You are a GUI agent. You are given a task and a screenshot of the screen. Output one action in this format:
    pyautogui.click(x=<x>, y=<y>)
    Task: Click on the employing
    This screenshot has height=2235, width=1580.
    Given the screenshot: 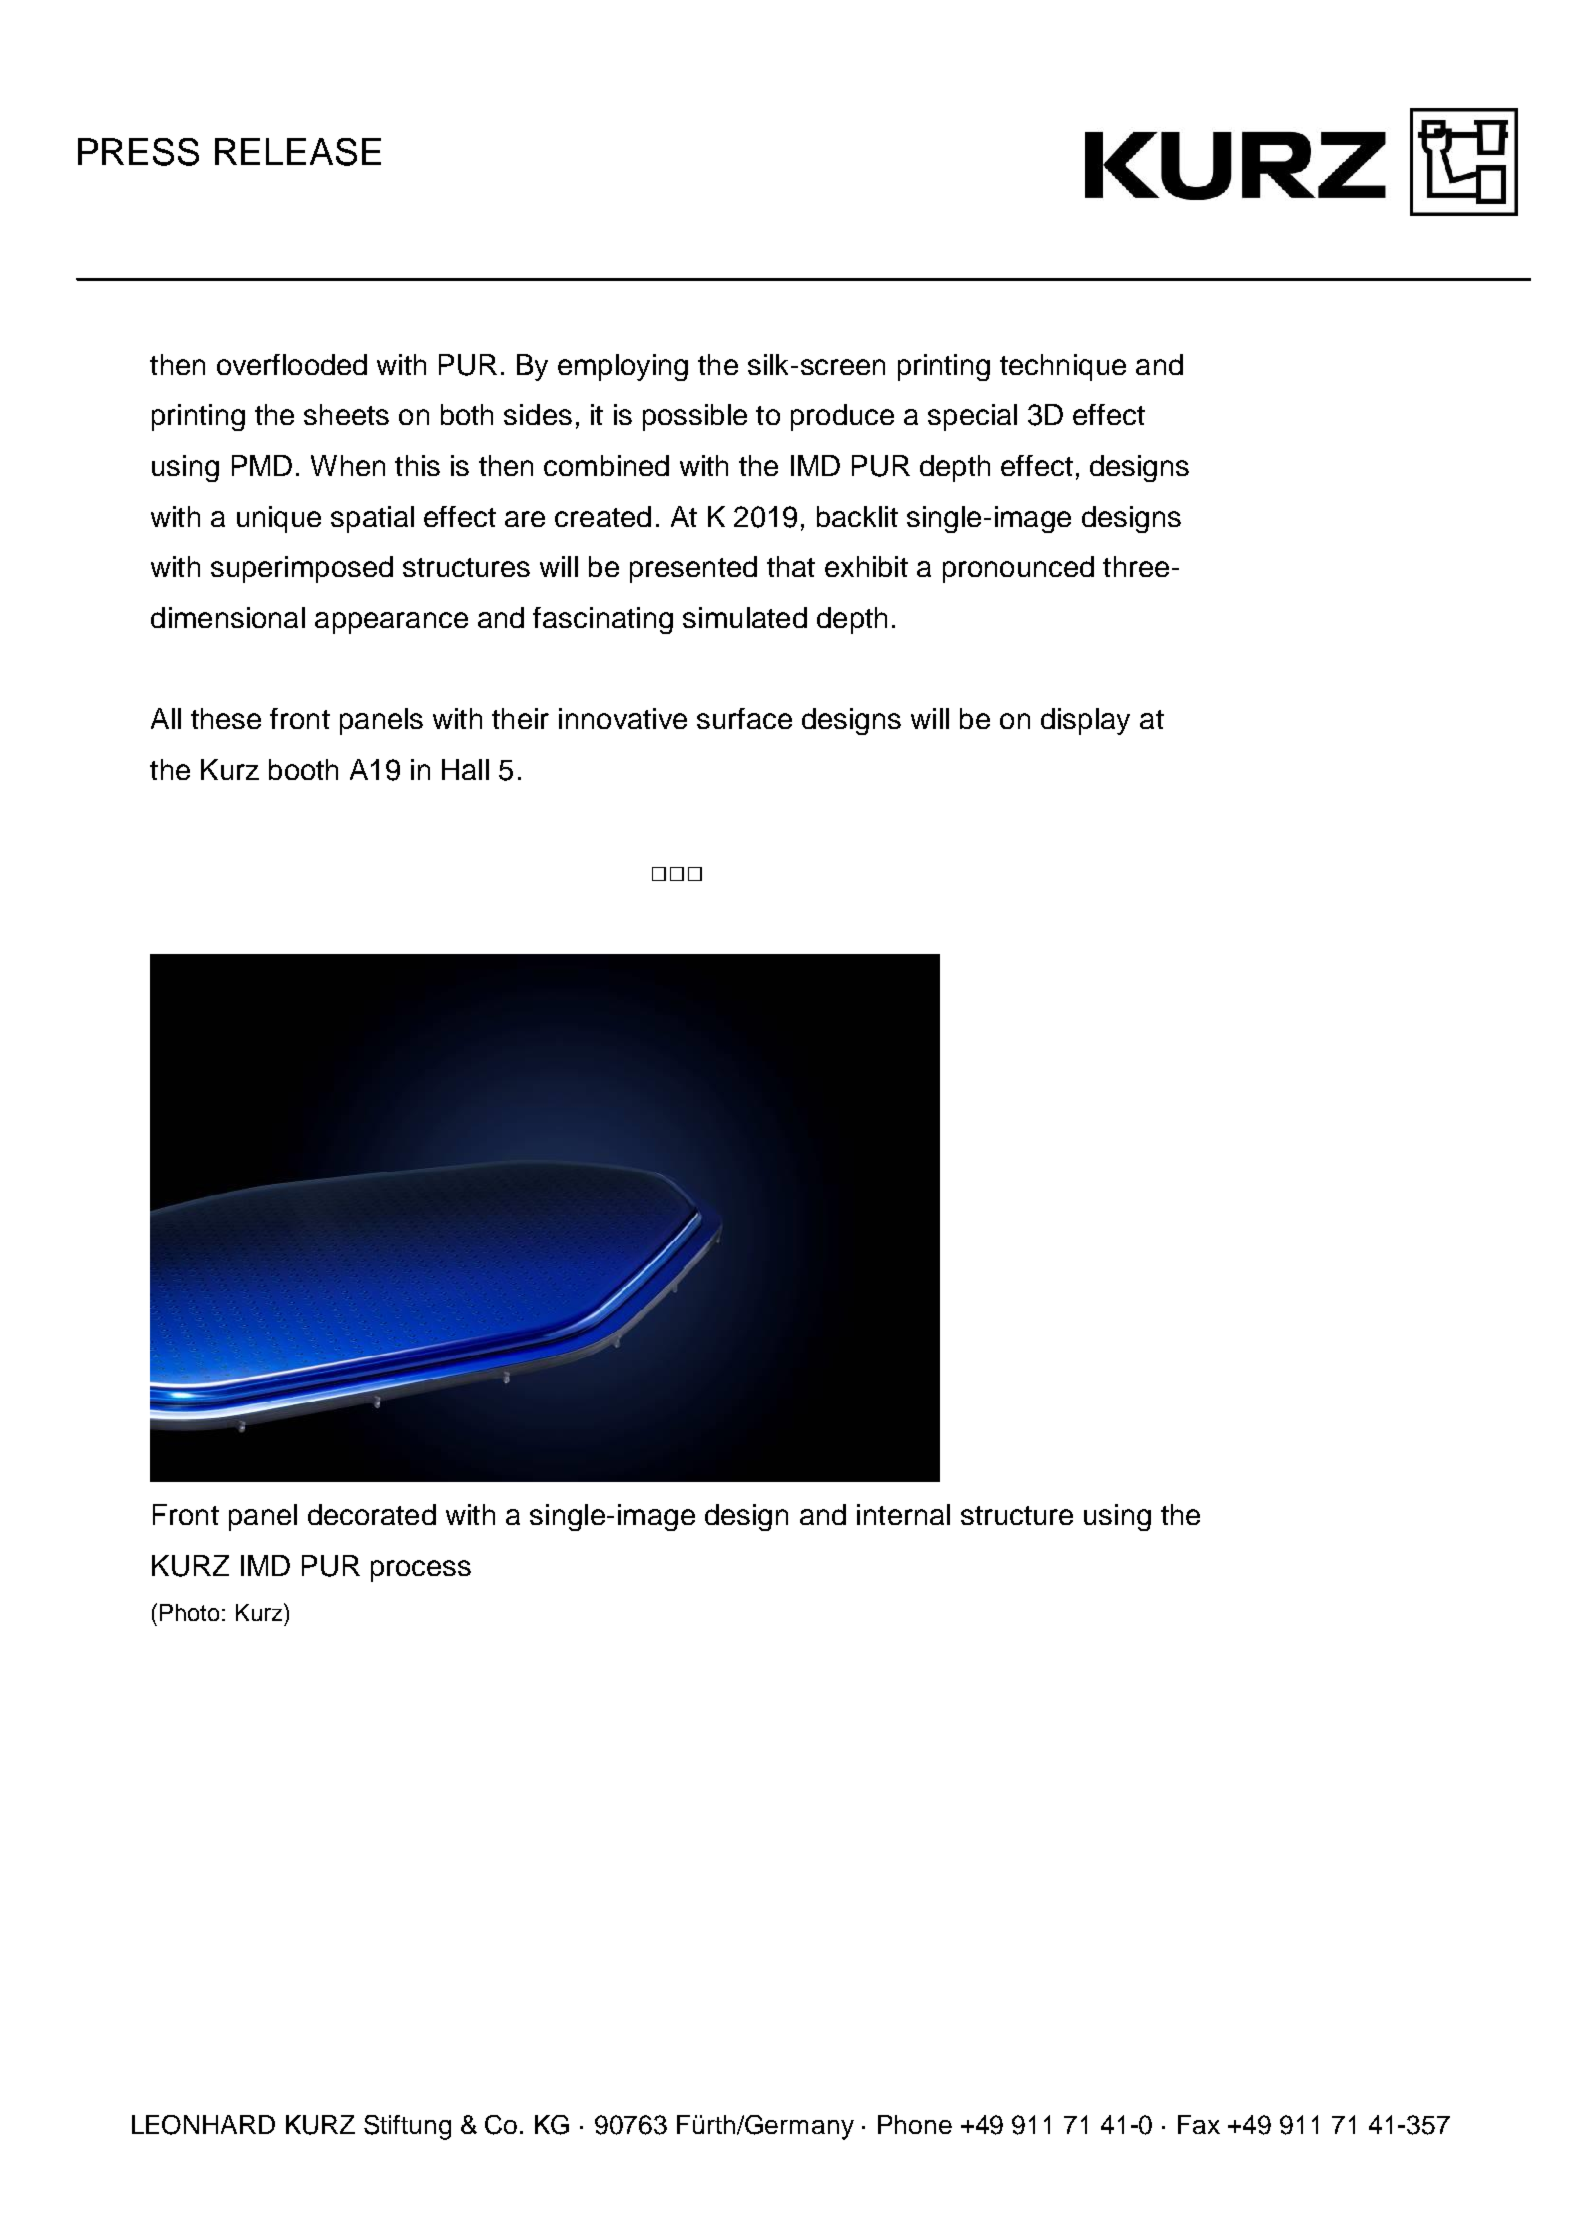 What is the action you would take?
    pyautogui.click(x=623, y=367)
